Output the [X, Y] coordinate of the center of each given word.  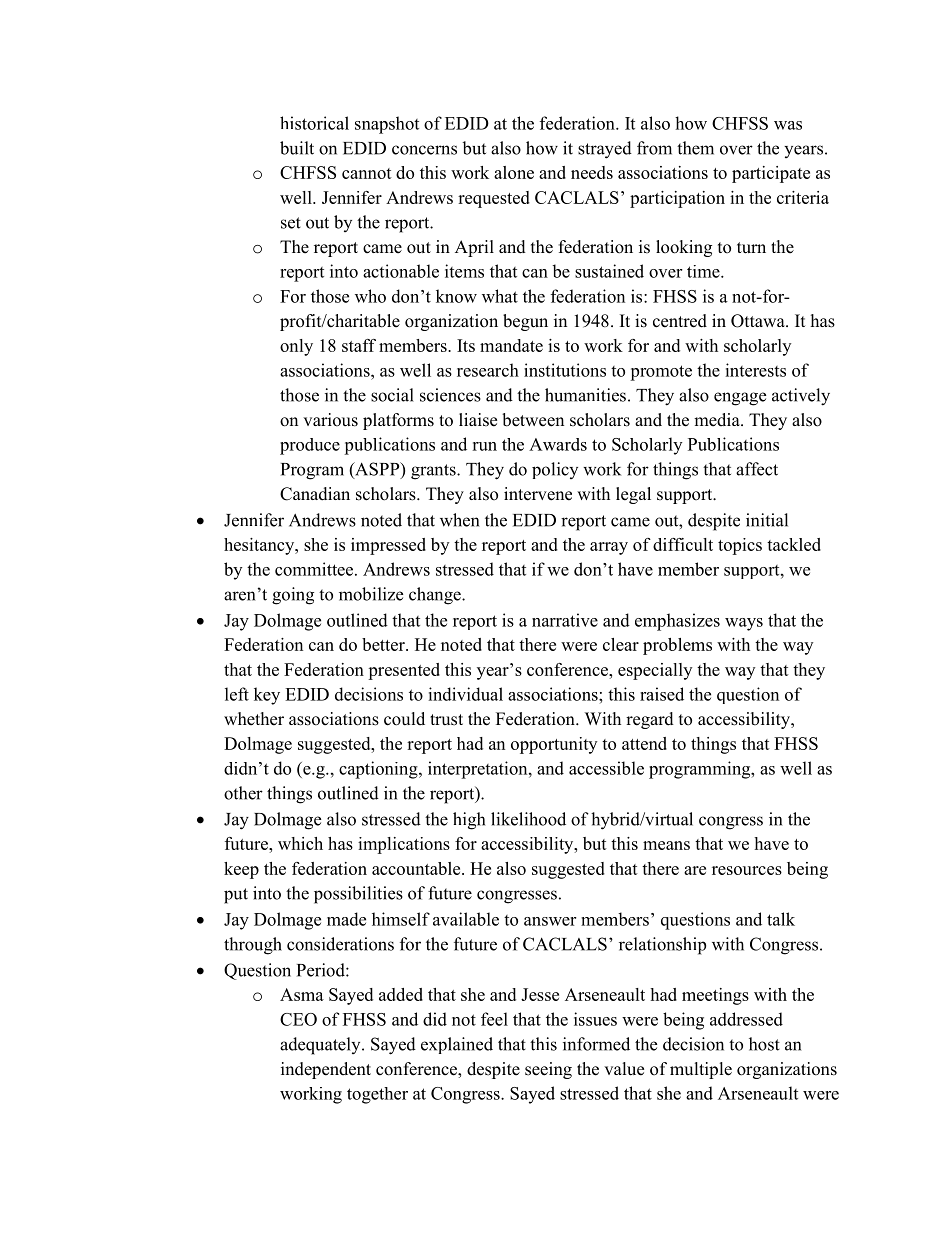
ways [744, 624]
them [695, 148]
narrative [565, 620]
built [297, 148]
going [293, 596]
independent [326, 1070]
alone [514, 172]
